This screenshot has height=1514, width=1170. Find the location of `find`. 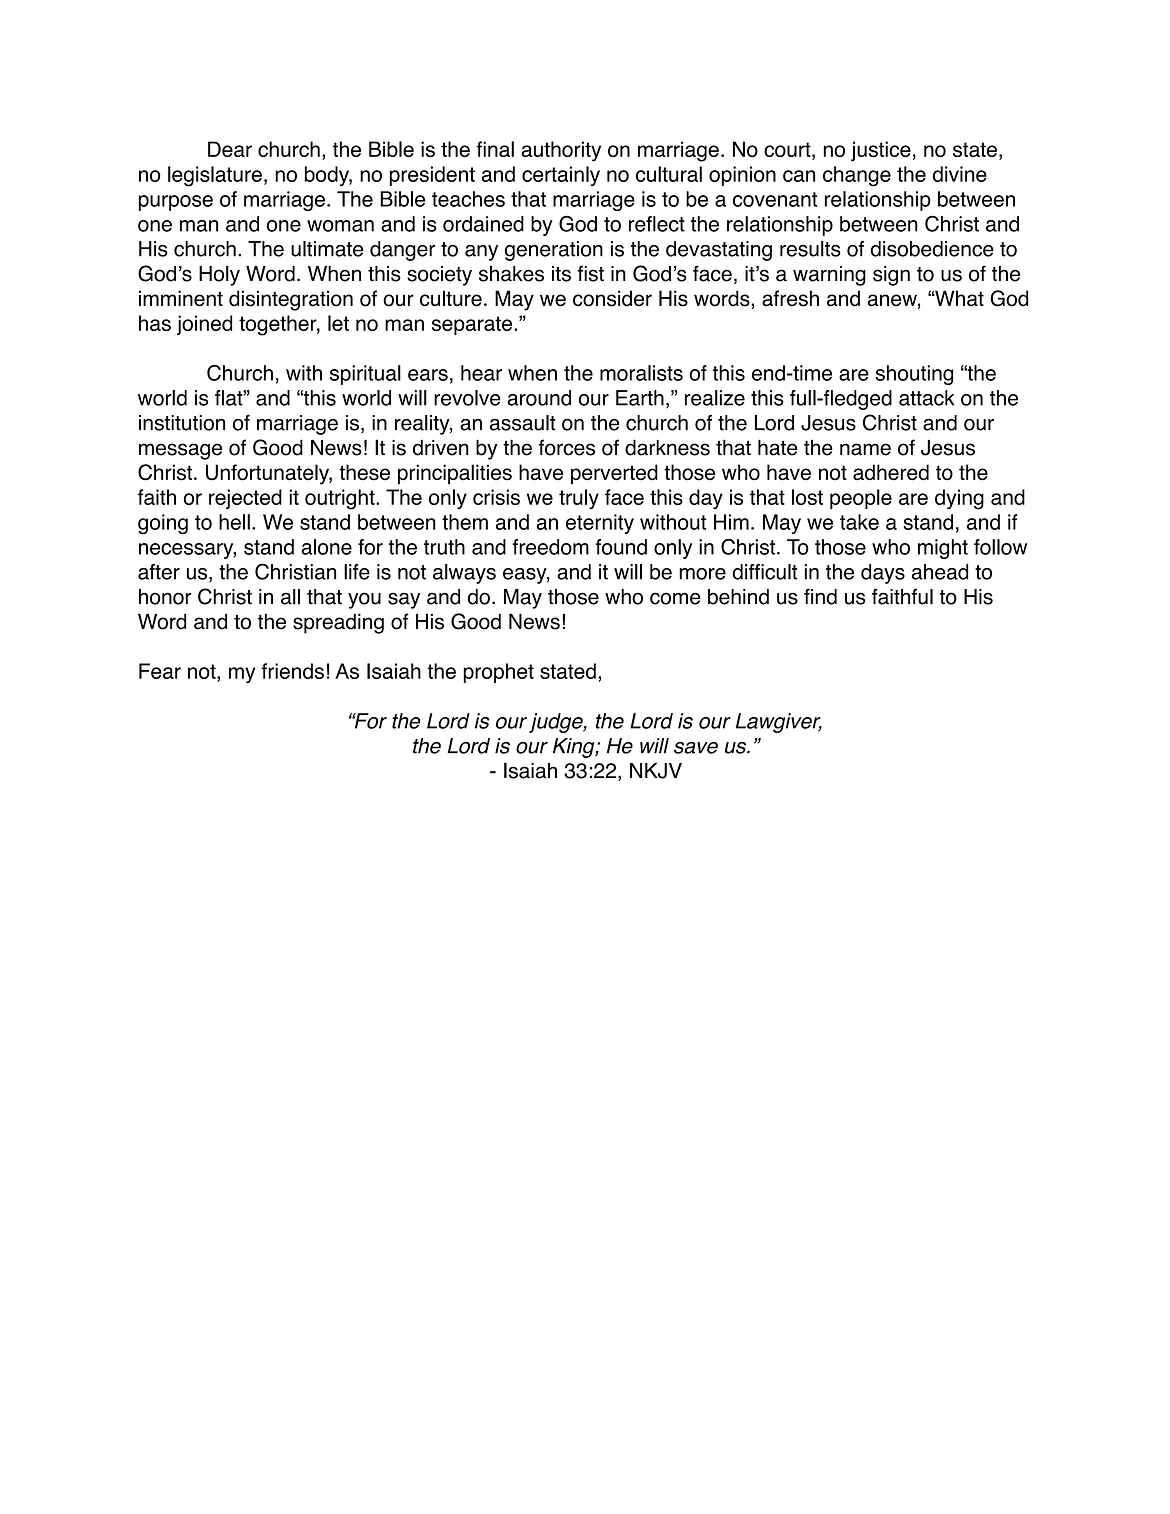

find is located at coordinates (820, 596).
